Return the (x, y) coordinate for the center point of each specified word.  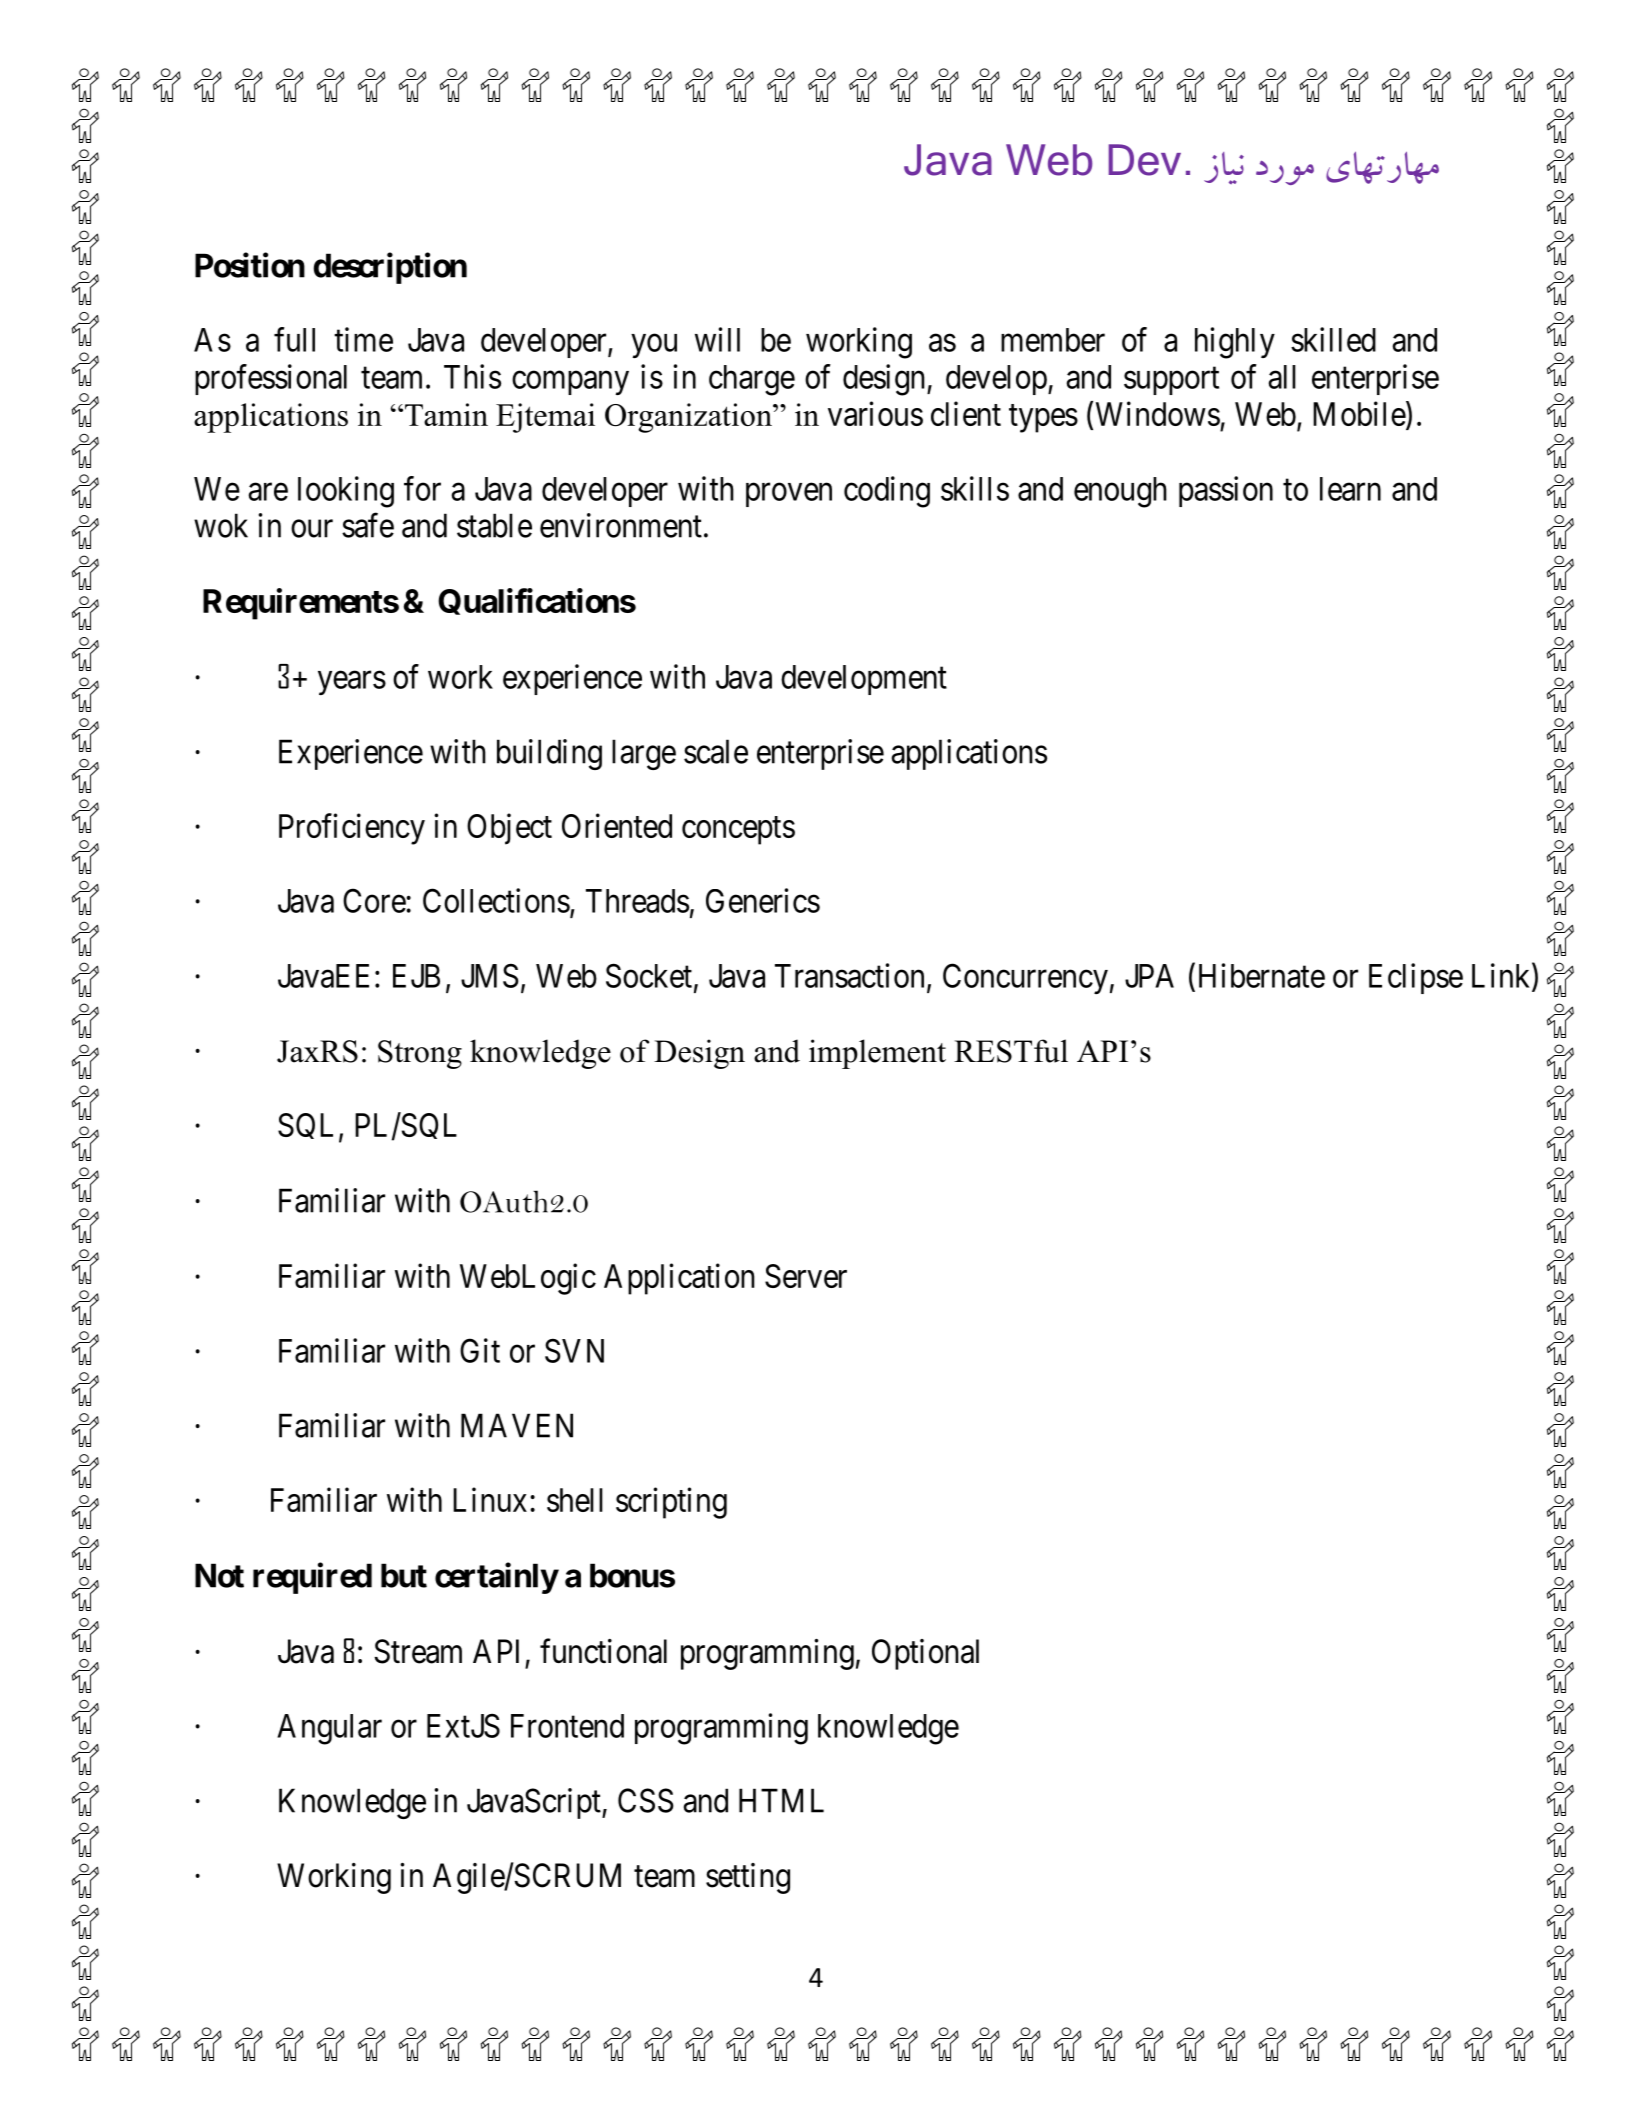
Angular (329, 1729)
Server (806, 1276)
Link (1502, 976)
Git (480, 1350)
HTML (781, 1800)
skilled (1333, 339)
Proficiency (352, 829)
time (363, 339)
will (717, 339)
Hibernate (1262, 975)
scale (716, 751)
